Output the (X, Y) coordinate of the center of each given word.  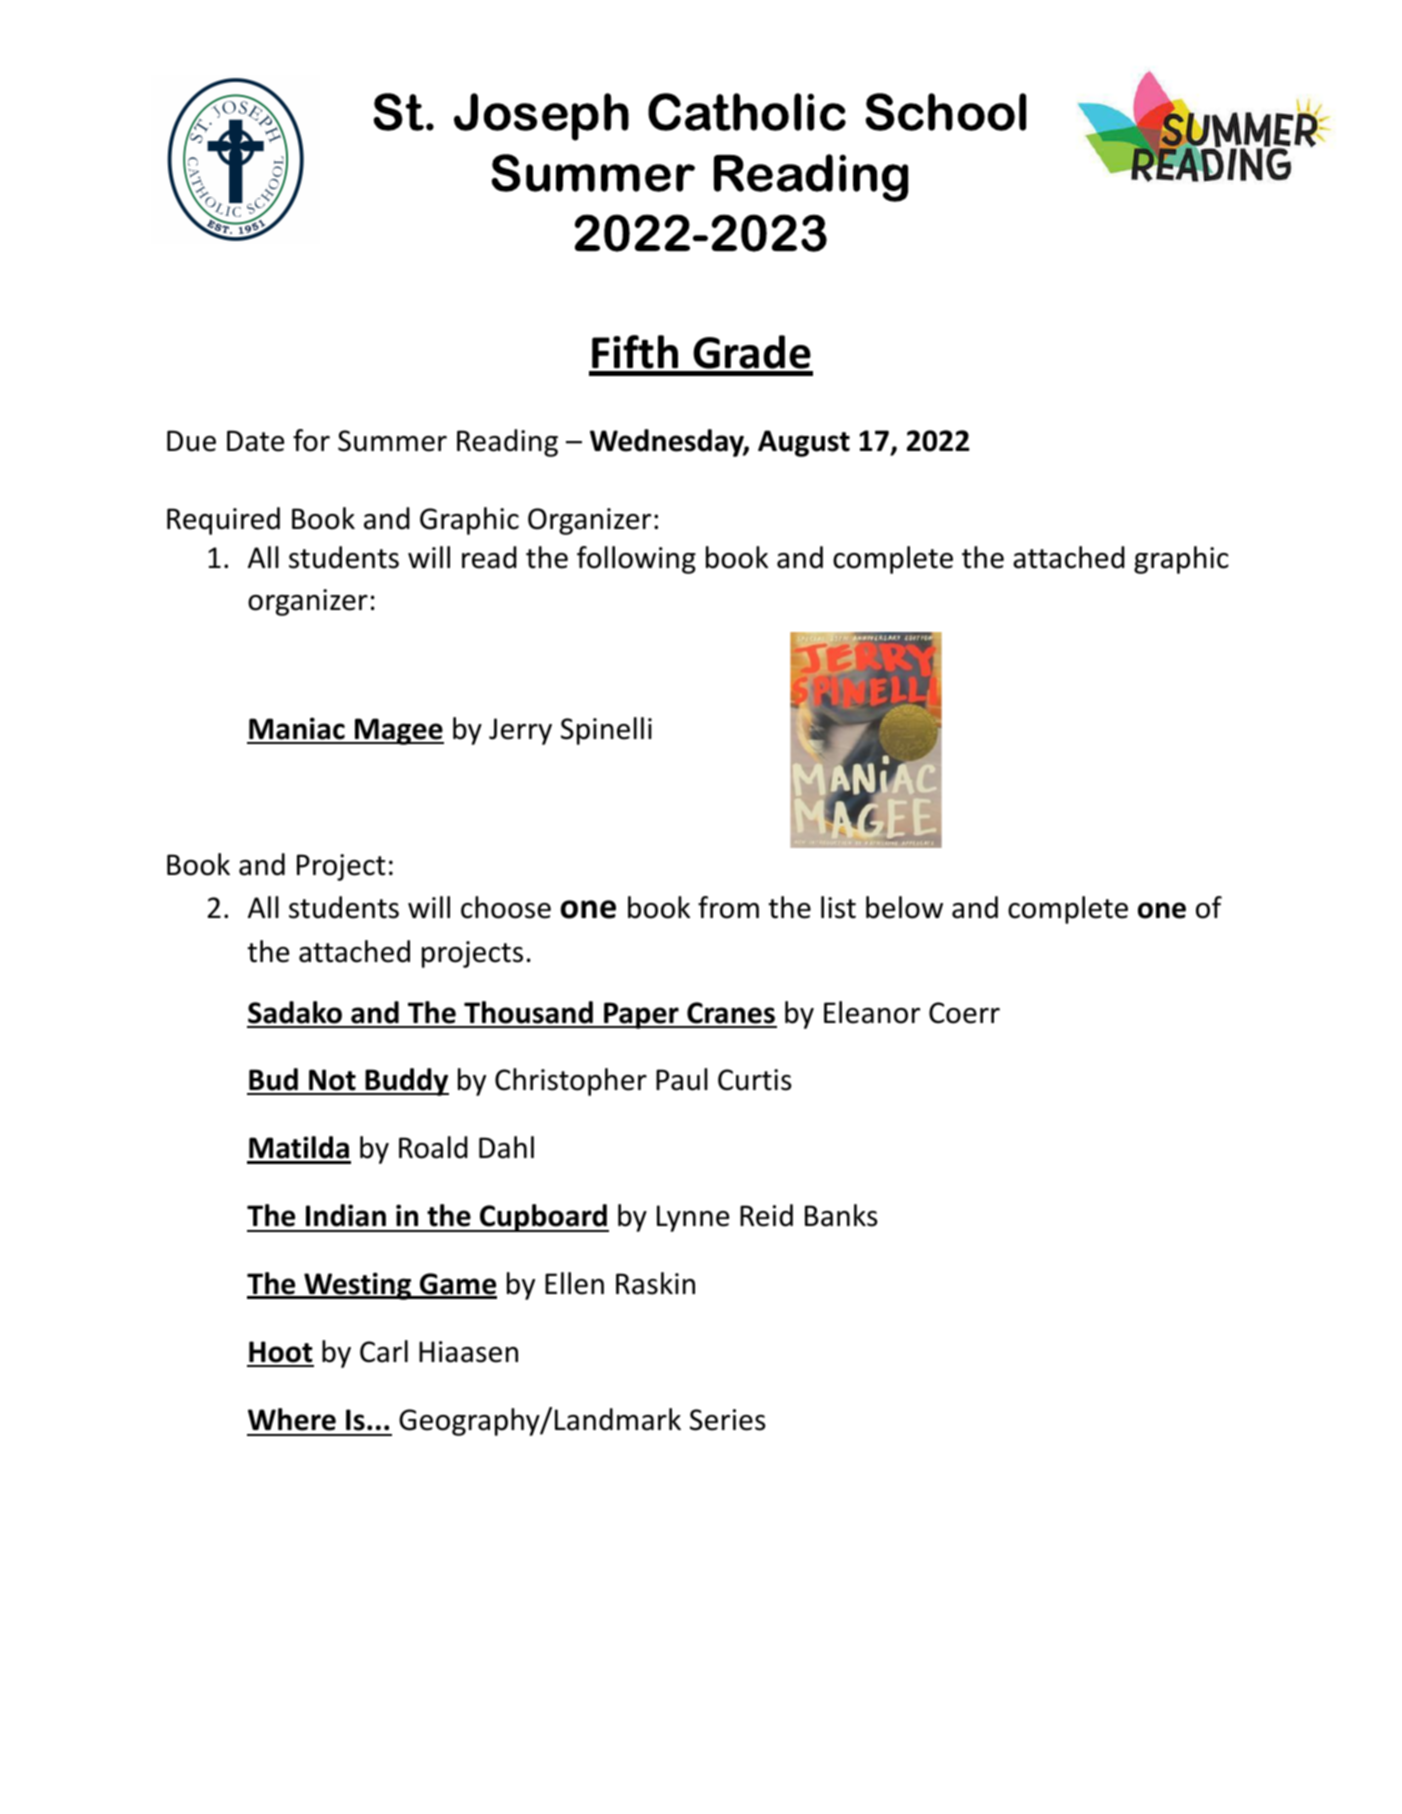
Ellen (574, 1283)
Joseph (541, 117)
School (946, 112)
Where (292, 1419)
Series (728, 1420)
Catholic (747, 112)
